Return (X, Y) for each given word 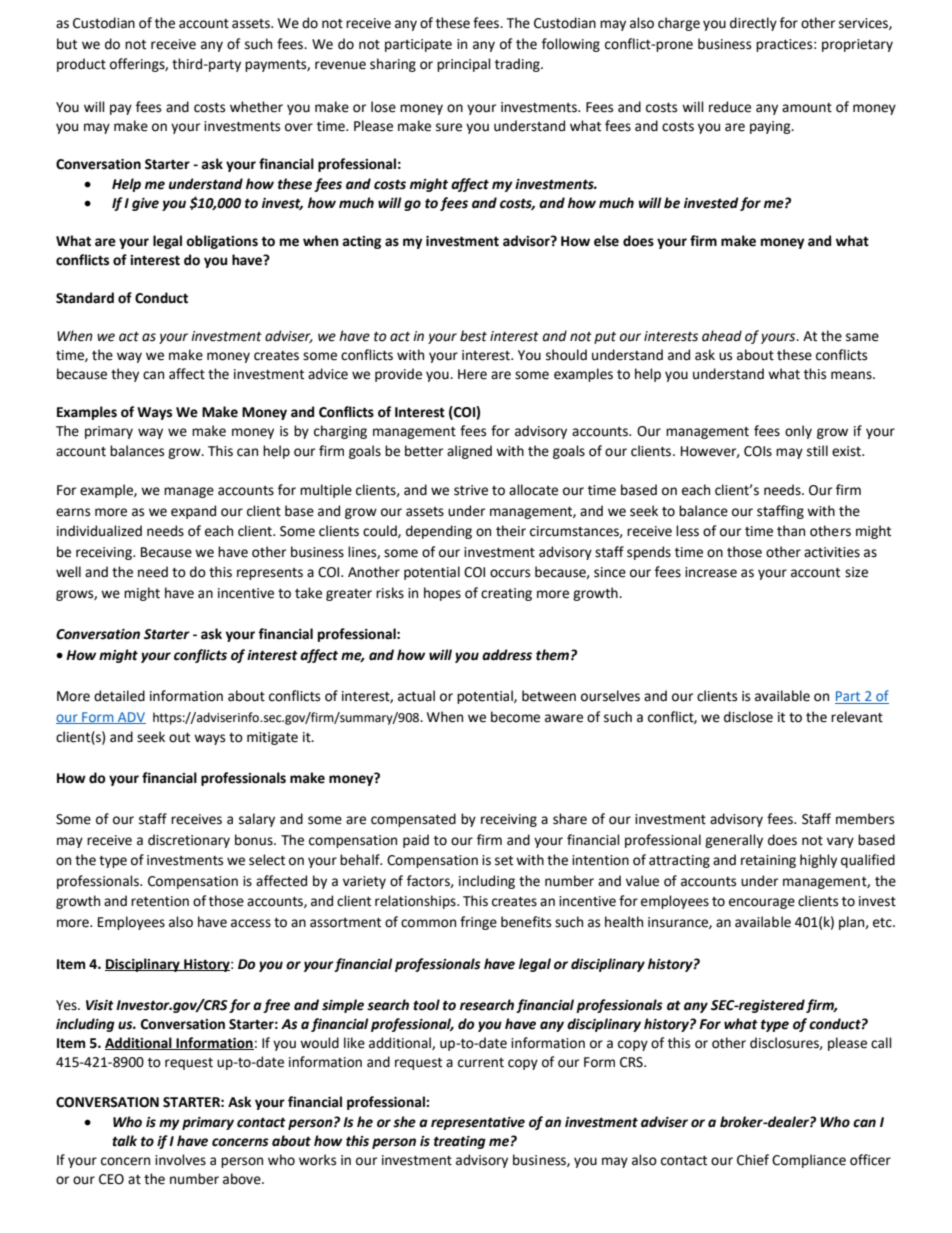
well (68, 572)
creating (506, 594)
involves (180, 1160)
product (81, 65)
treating (460, 1142)
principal (464, 65)
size (856, 572)
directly (753, 24)
